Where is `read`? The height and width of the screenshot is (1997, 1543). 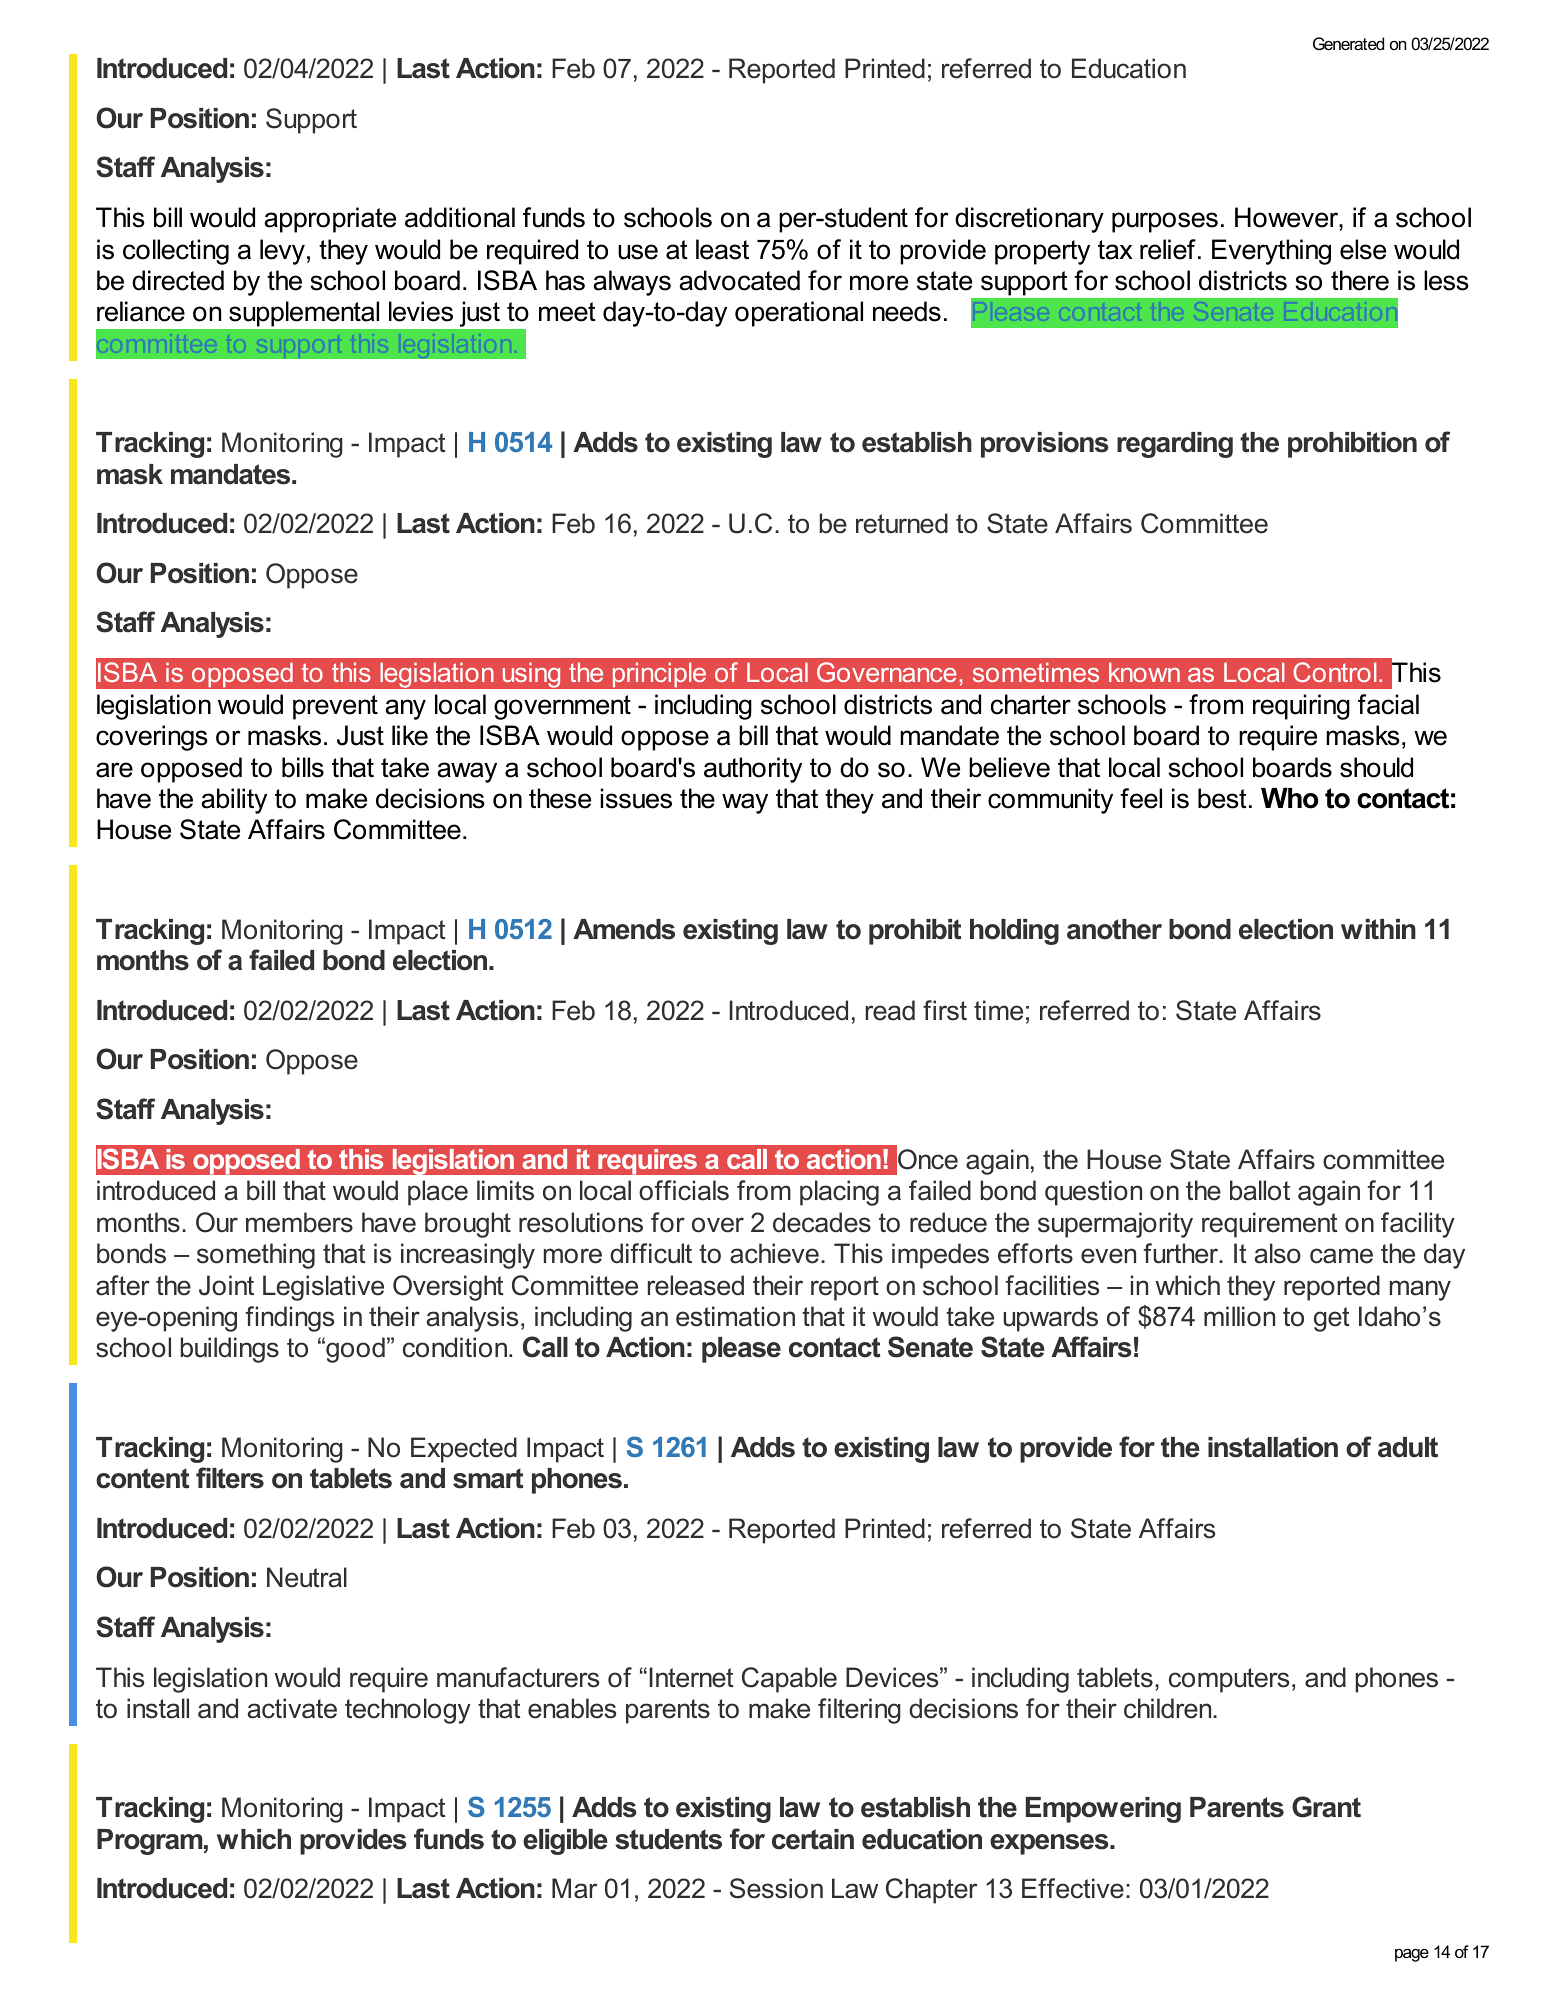
read is located at coordinates (890, 1010).
